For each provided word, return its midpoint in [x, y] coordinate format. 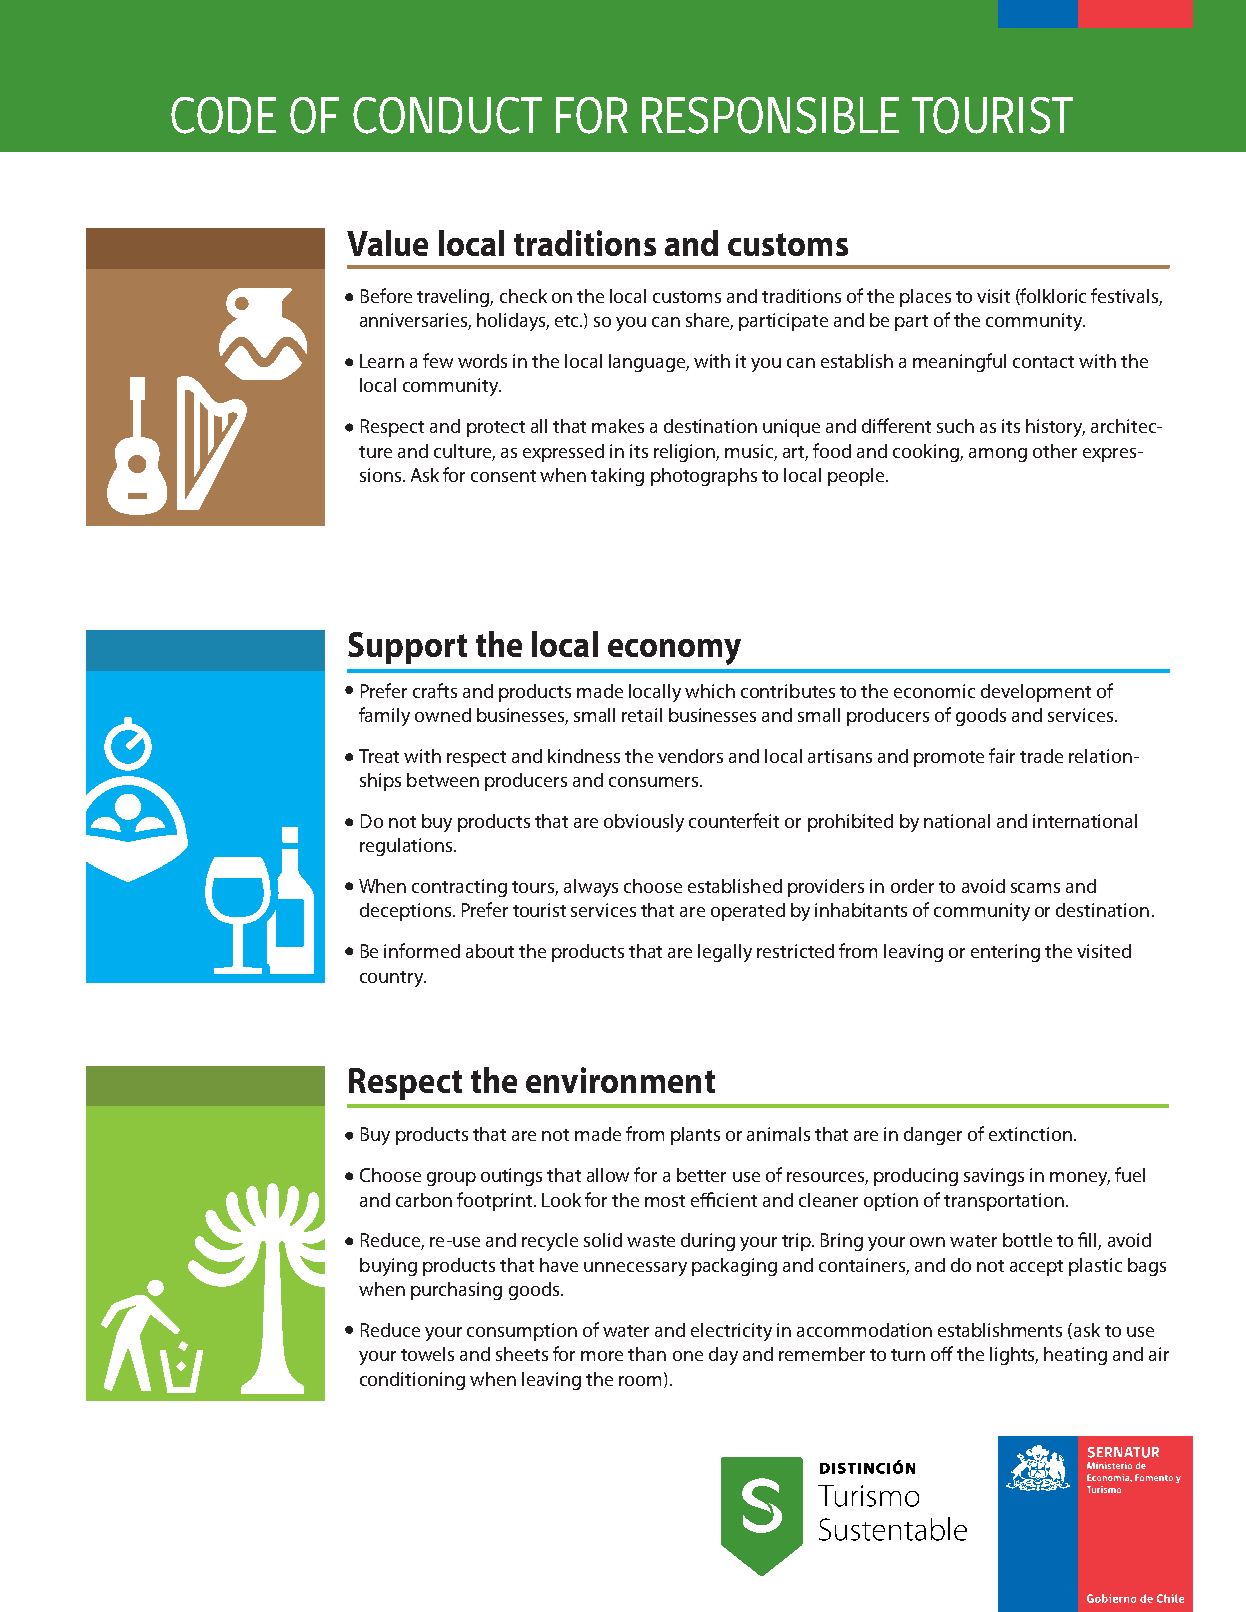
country [393, 979]
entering [1005, 953]
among [998, 455]
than [647, 1354]
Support [407, 648]
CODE [223, 115]
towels [427, 1354]
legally [725, 953]
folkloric [1052, 296]
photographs [704, 477]
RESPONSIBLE [770, 115]
